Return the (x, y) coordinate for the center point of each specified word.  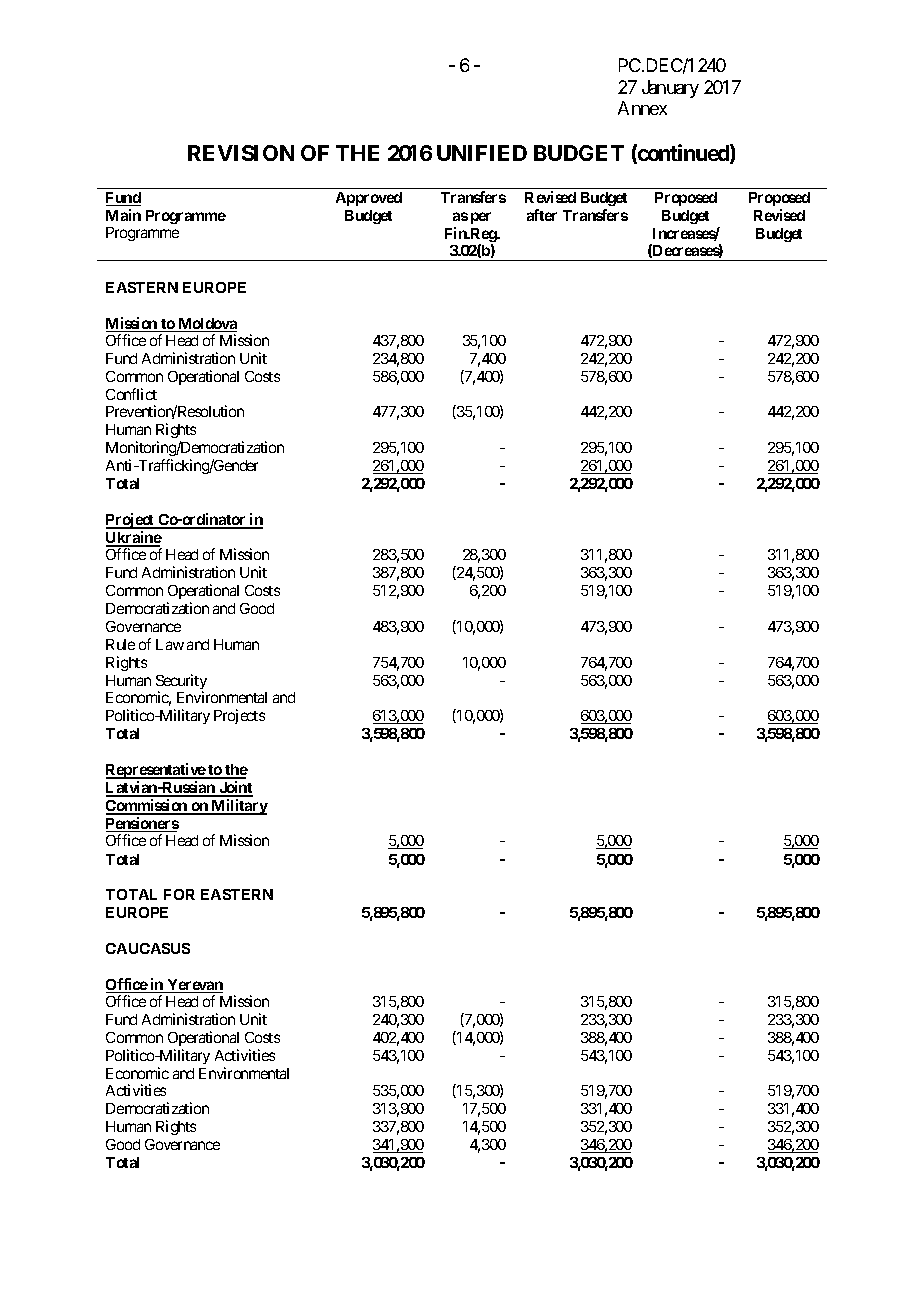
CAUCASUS (148, 948)
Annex (642, 108)
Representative (156, 771)
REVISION (241, 153)
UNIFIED (482, 153)
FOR (179, 894)
